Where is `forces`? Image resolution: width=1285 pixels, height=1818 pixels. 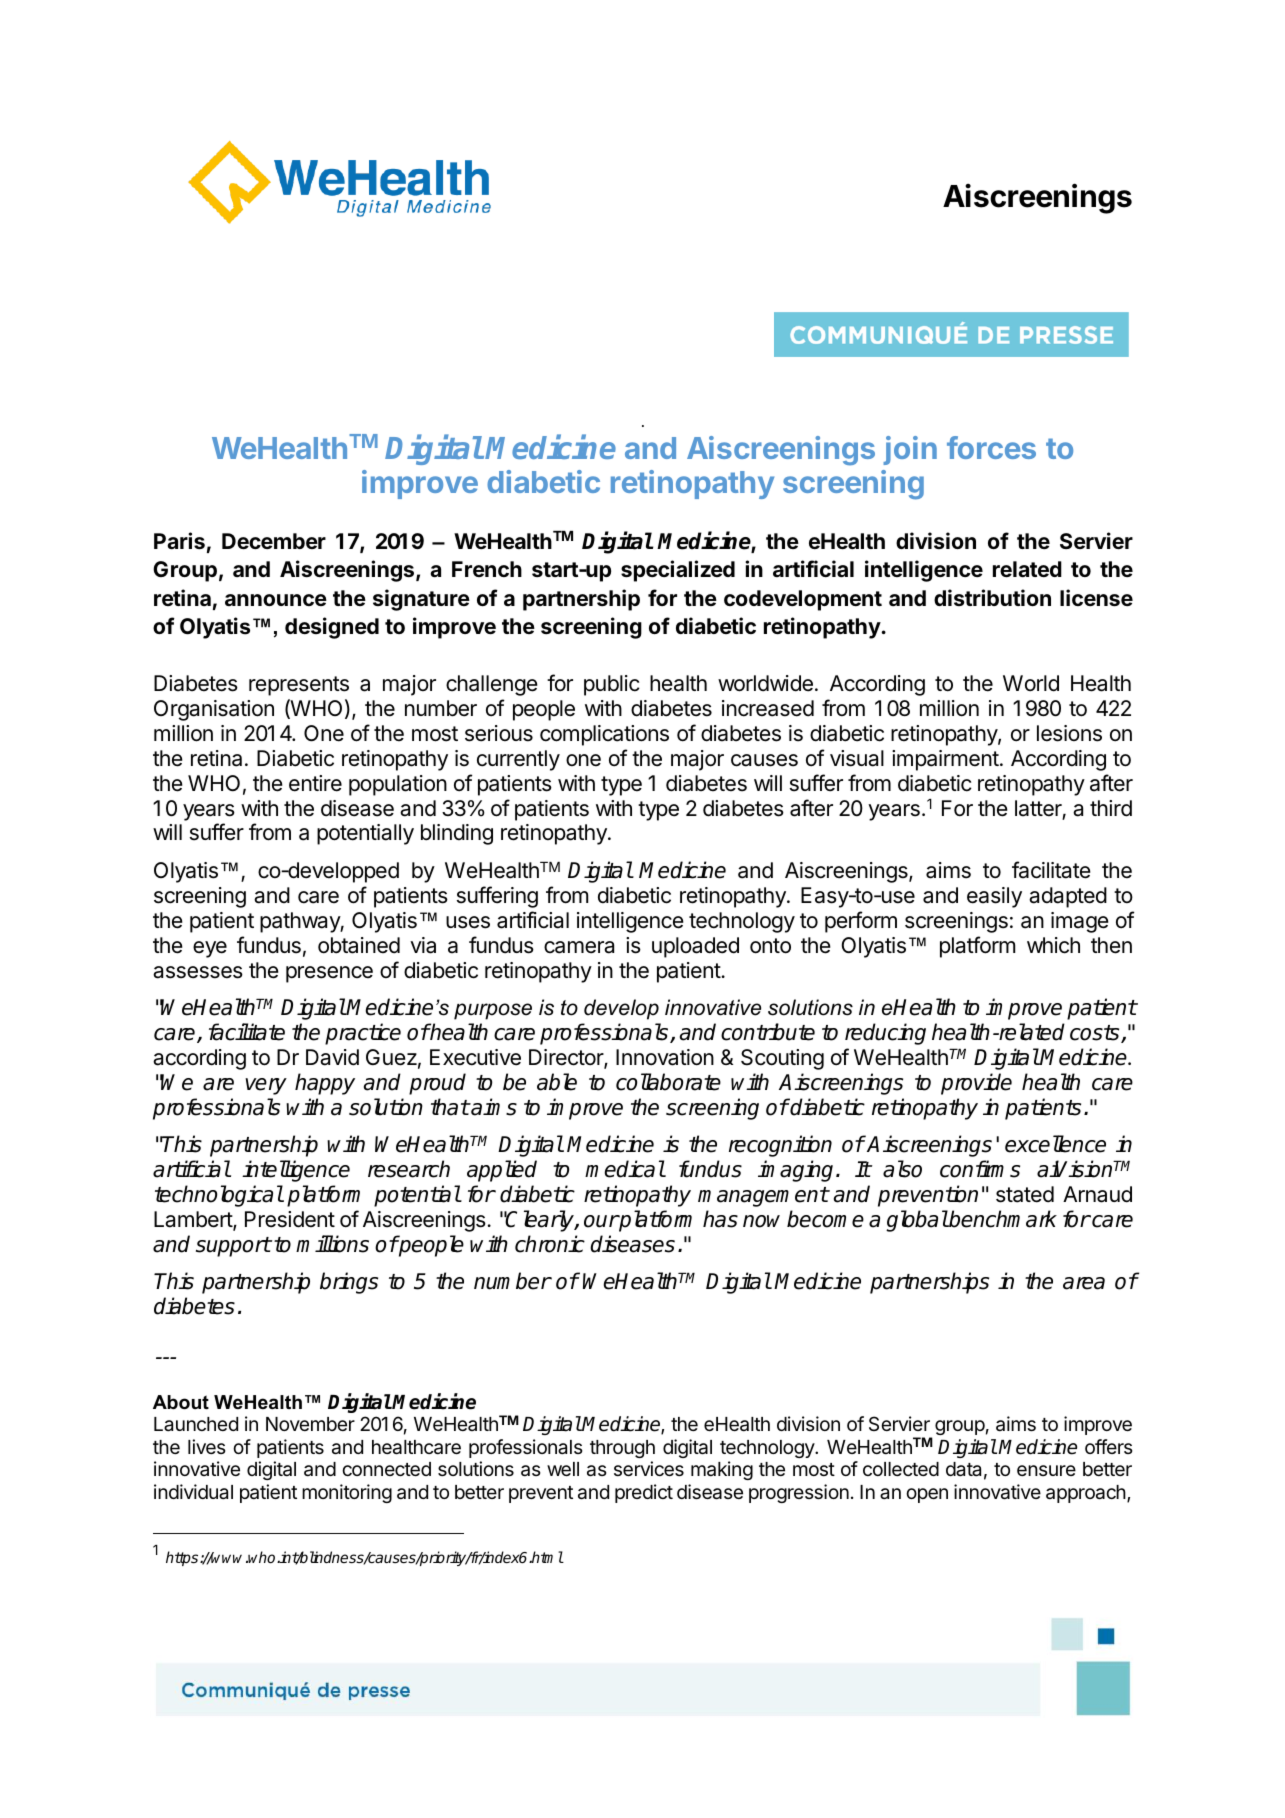
forces is located at coordinates (991, 447).
